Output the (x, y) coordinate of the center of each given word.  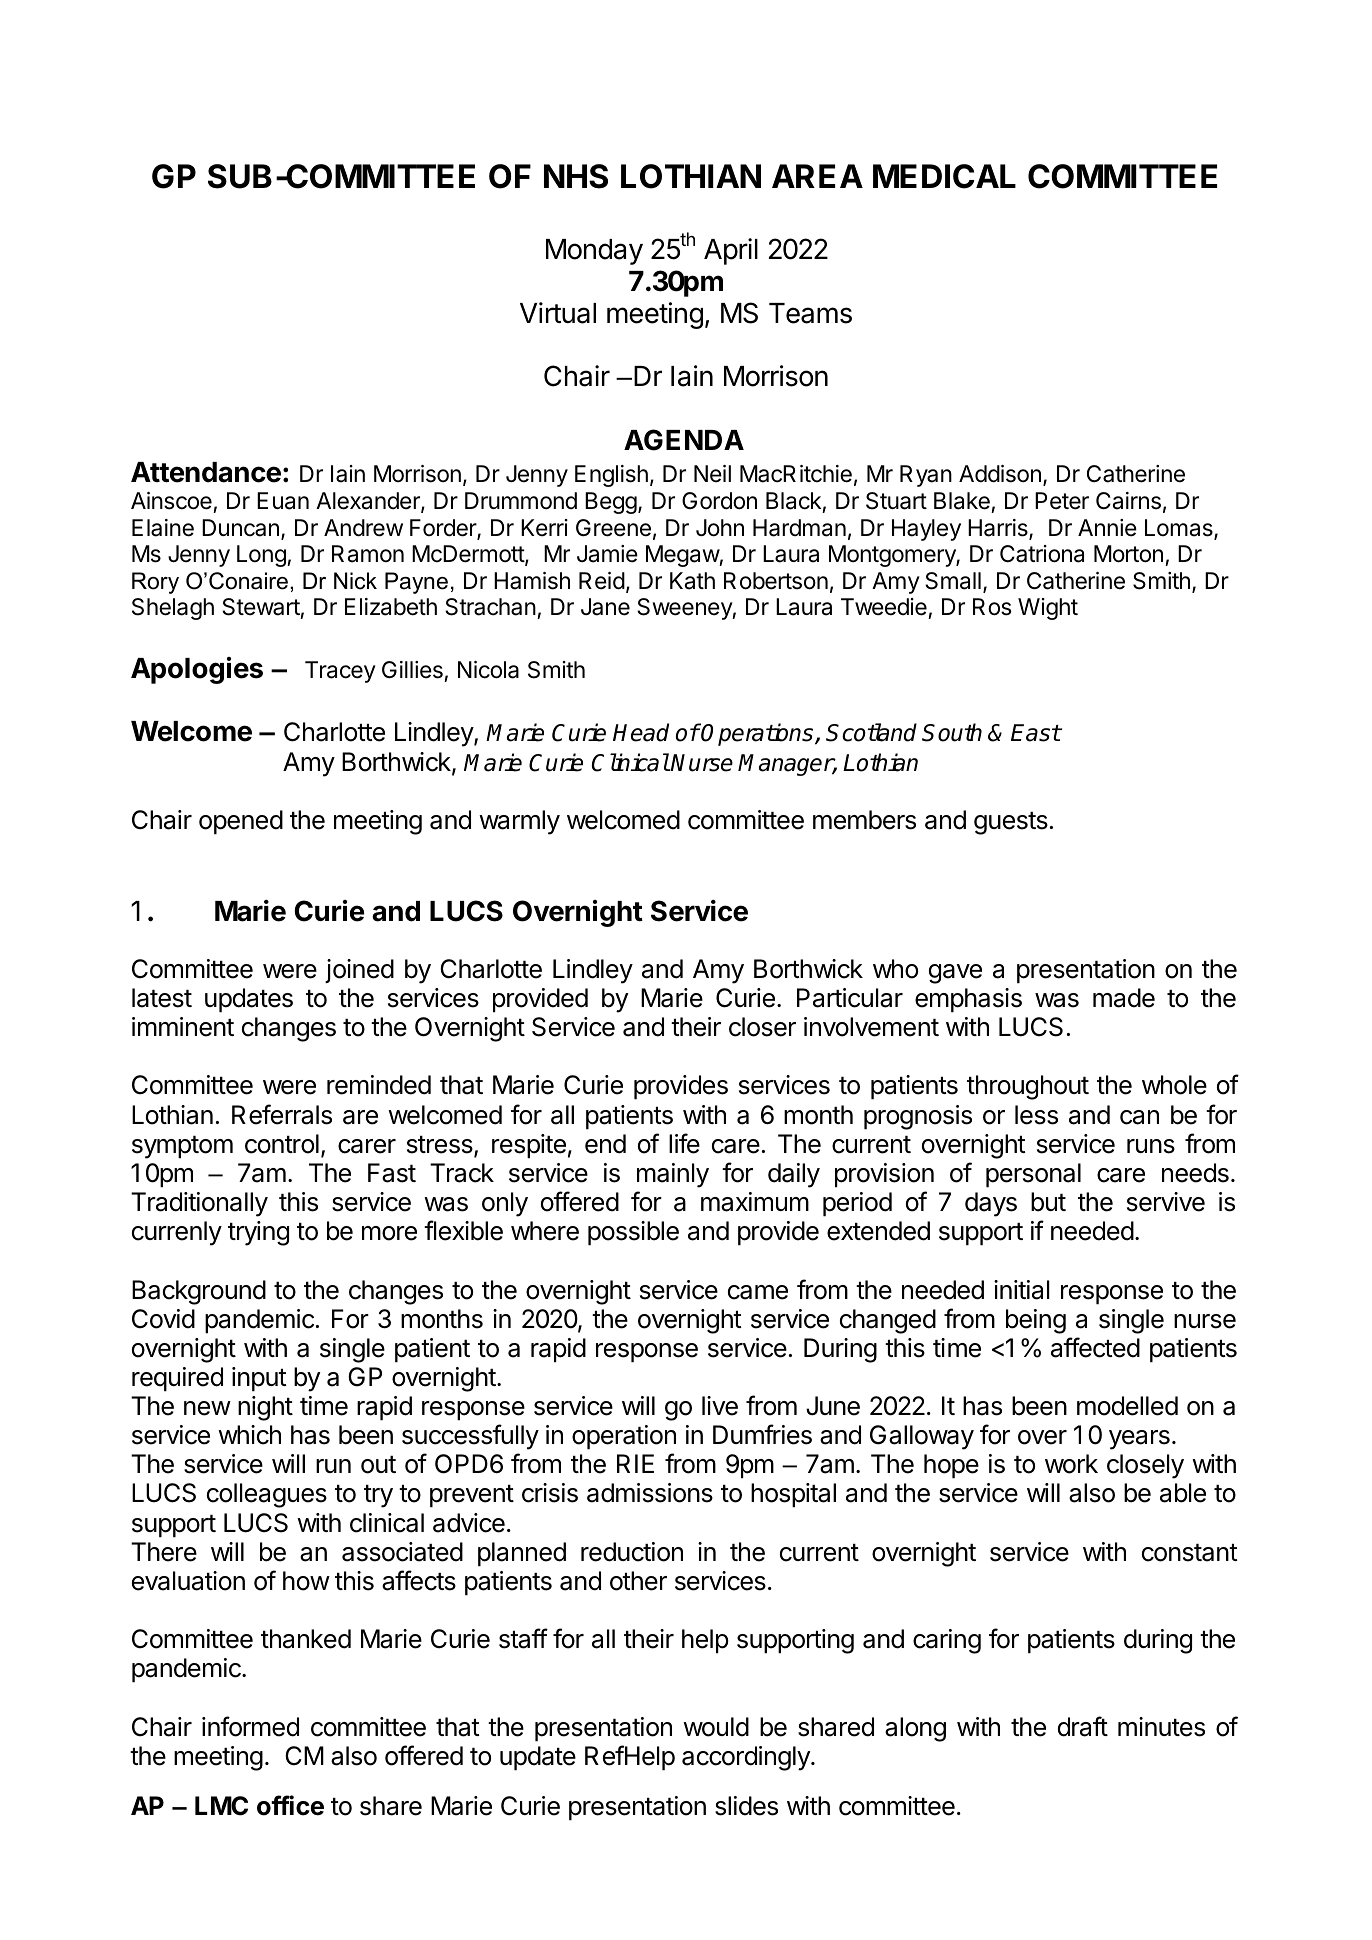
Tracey (340, 672)
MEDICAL (944, 176)
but (1048, 1202)
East (1036, 733)
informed (250, 1726)
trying (258, 1233)
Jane (605, 607)
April (731, 251)
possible (633, 1233)
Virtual (558, 313)
